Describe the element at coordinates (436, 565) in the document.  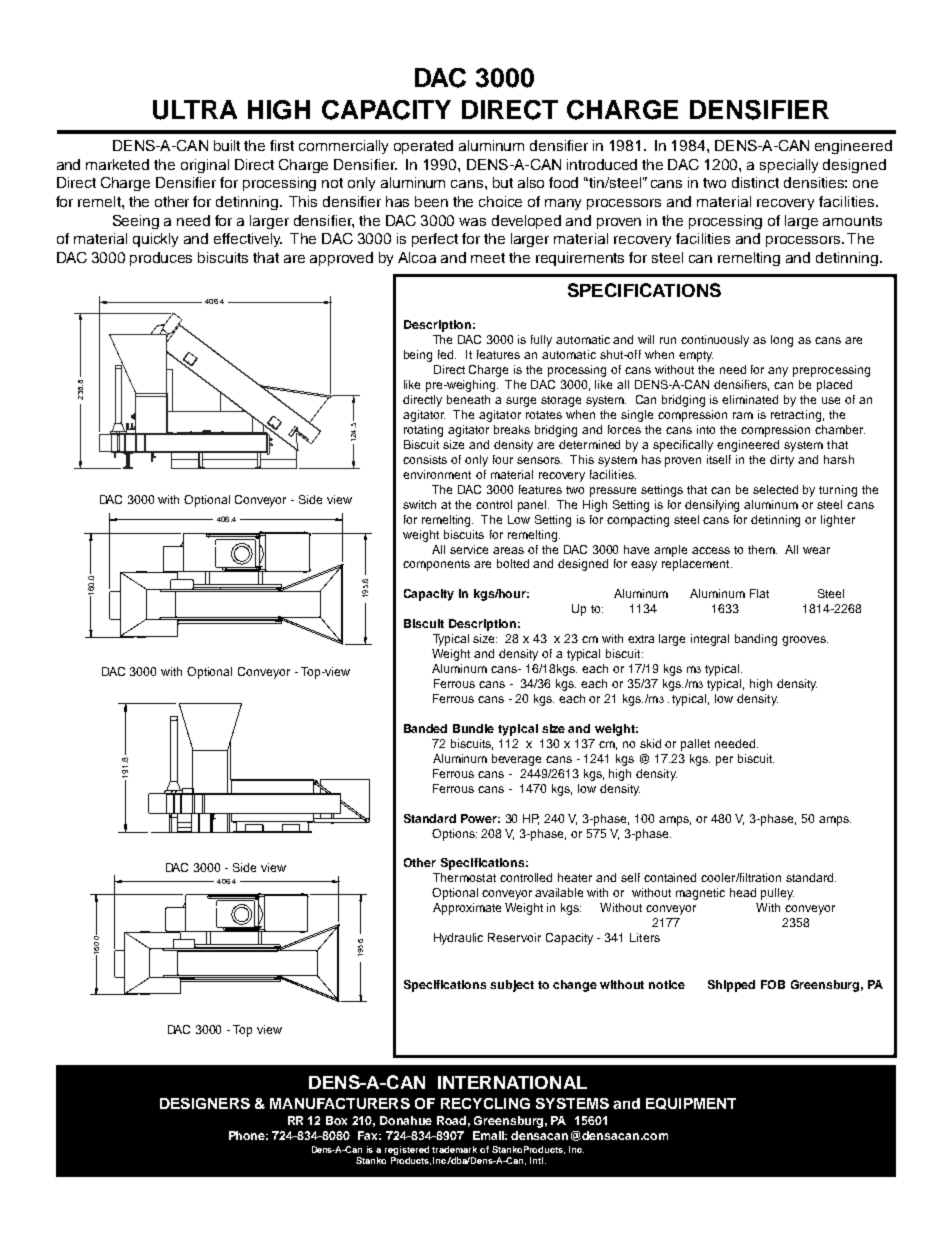
I see `components` at that location.
